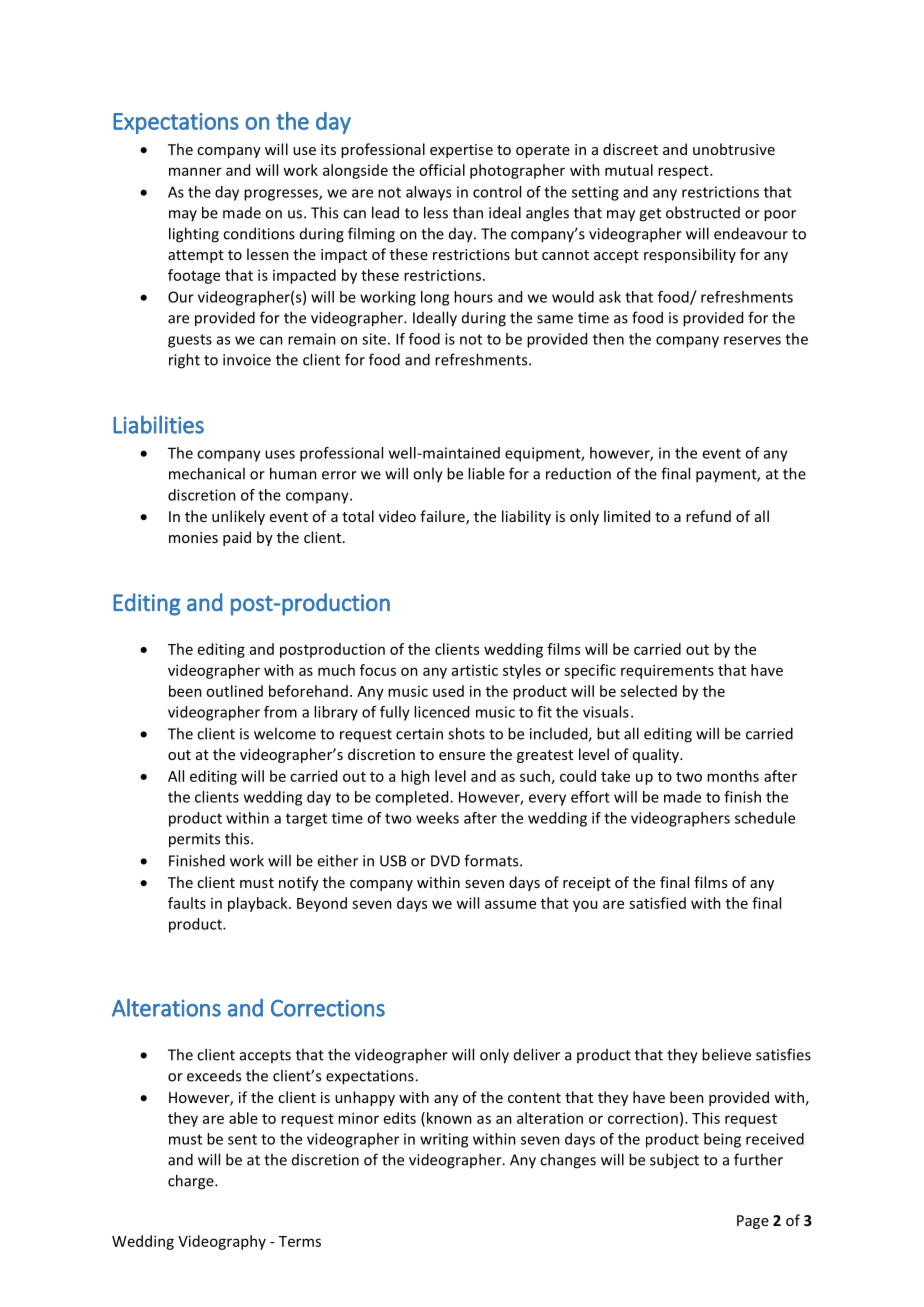 Image resolution: width=924 pixels, height=1307 pixels. What do you see at coordinates (510, 904) in the image?
I see `assume` at bounding box center [510, 904].
